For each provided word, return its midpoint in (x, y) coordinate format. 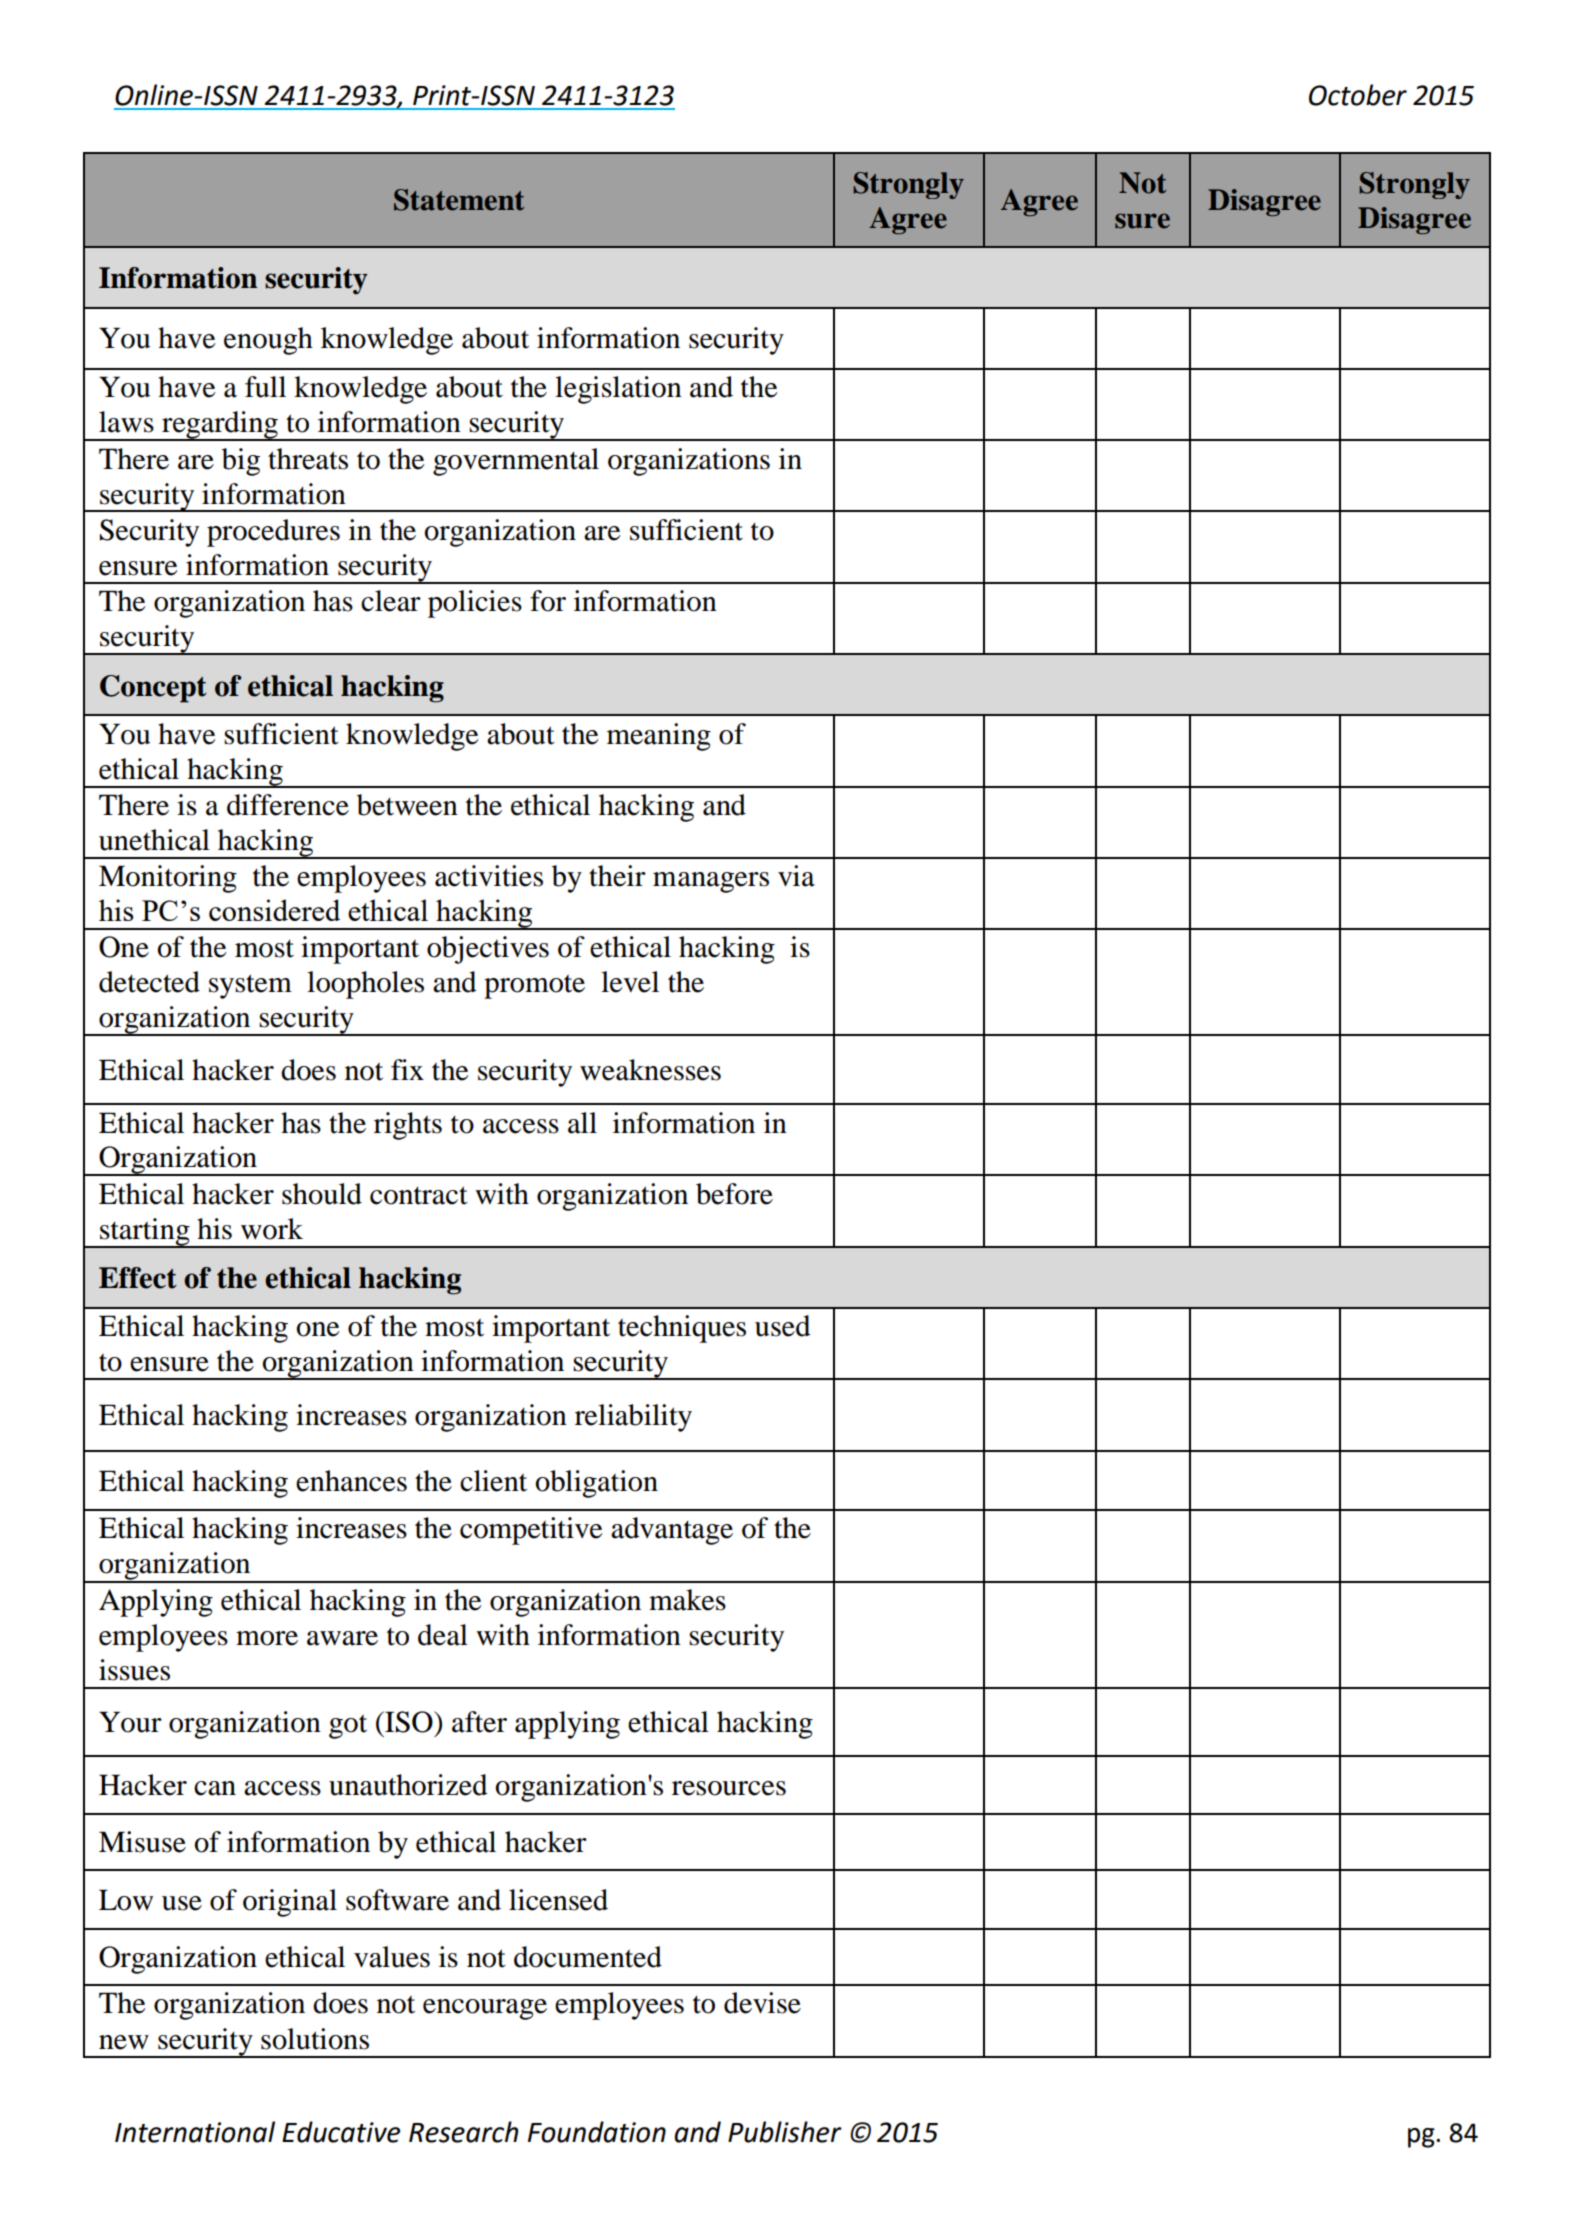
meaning (659, 737)
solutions (315, 2039)
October (1358, 95)
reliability (633, 1418)
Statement (459, 200)
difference (288, 805)
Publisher (785, 2132)
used (783, 1326)
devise (762, 2003)
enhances (351, 1481)
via (796, 876)
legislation (618, 390)
